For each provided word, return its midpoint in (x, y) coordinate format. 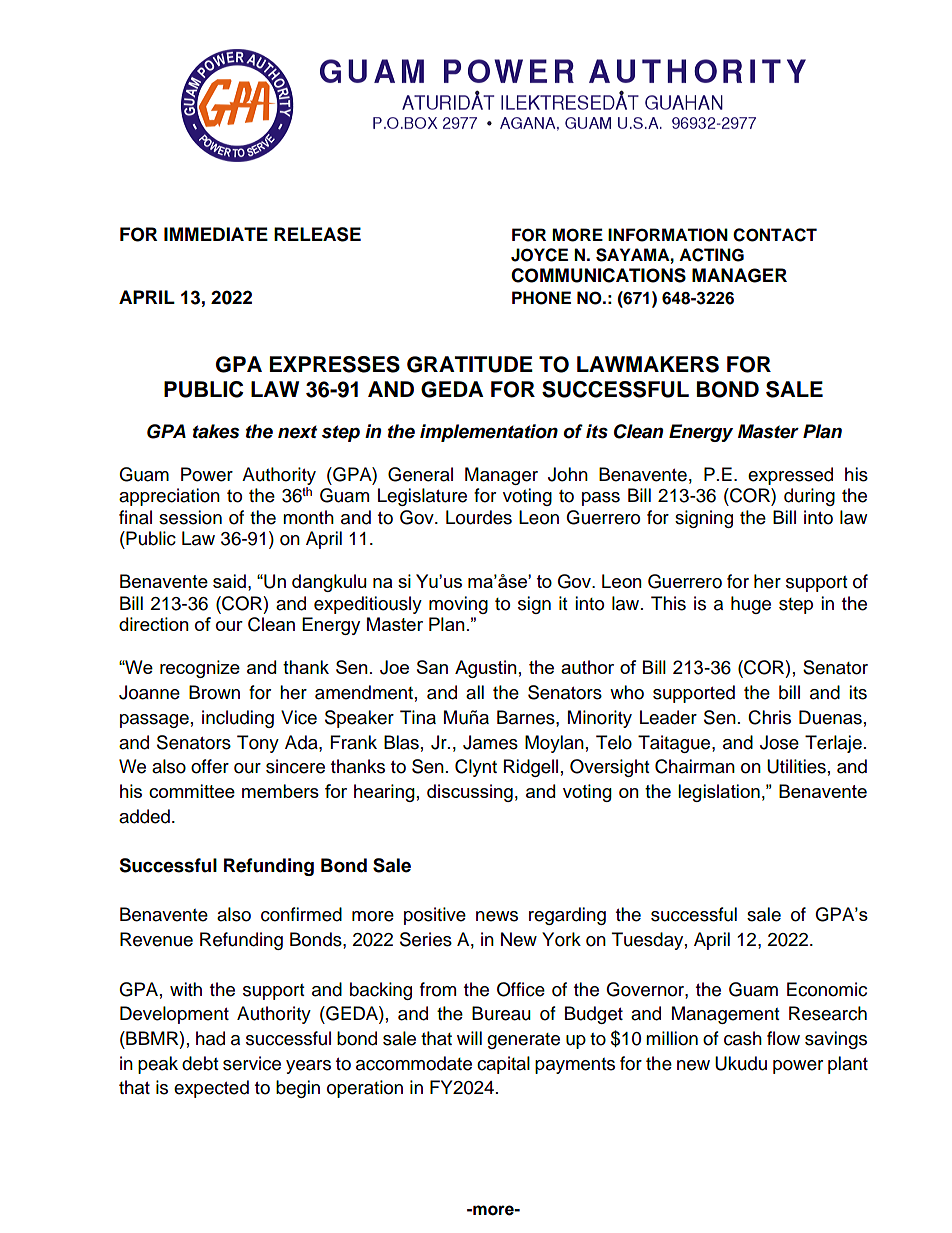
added (144, 816)
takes (216, 431)
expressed (790, 476)
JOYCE (539, 255)
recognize (200, 669)
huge (751, 605)
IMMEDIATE (216, 234)
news (497, 916)
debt (200, 1063)
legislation (719, 793)
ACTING (711, 255)
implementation (489, 433)
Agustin (486, 669)
